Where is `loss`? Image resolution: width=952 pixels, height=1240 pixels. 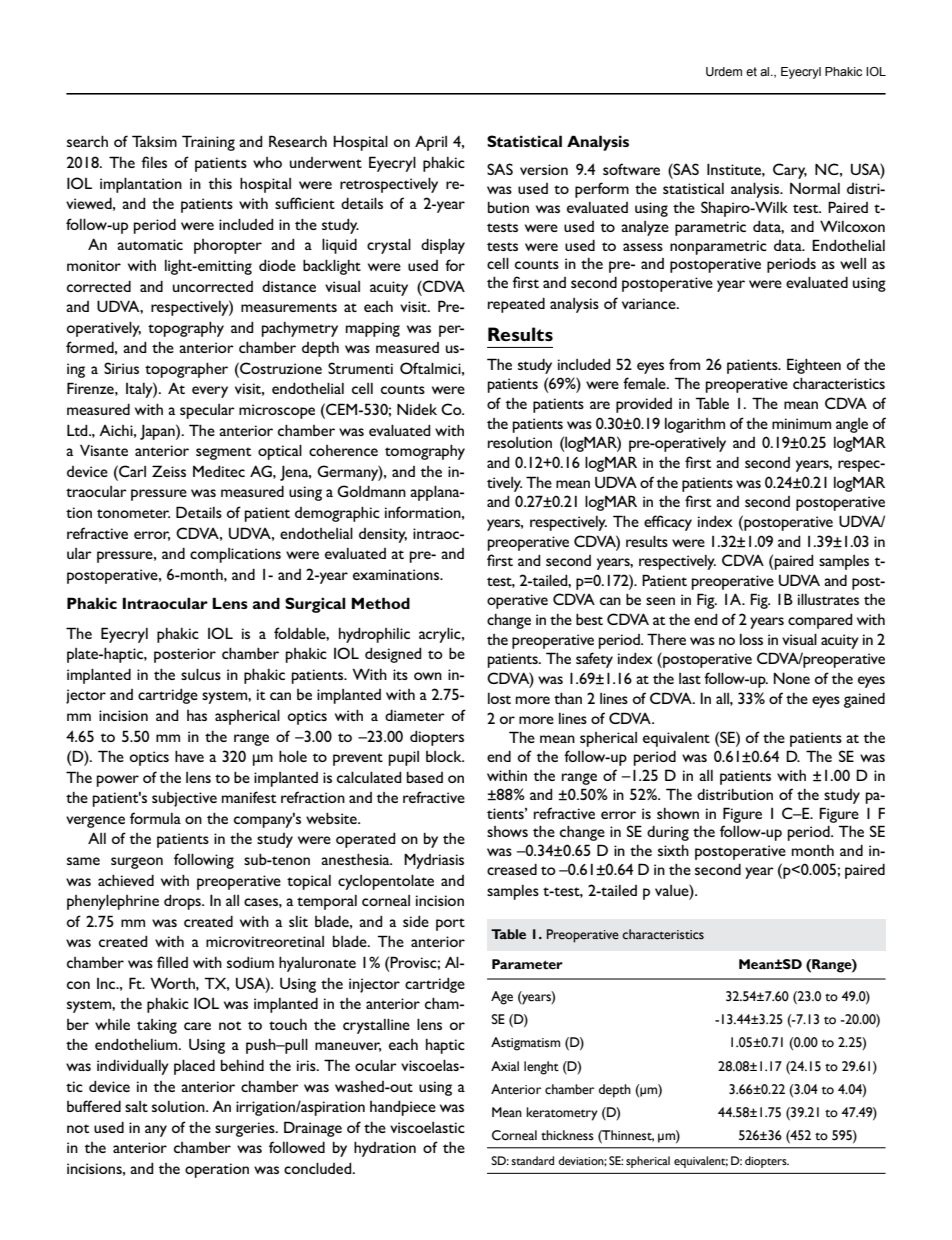
loss is located at coordinates (751, 639).
